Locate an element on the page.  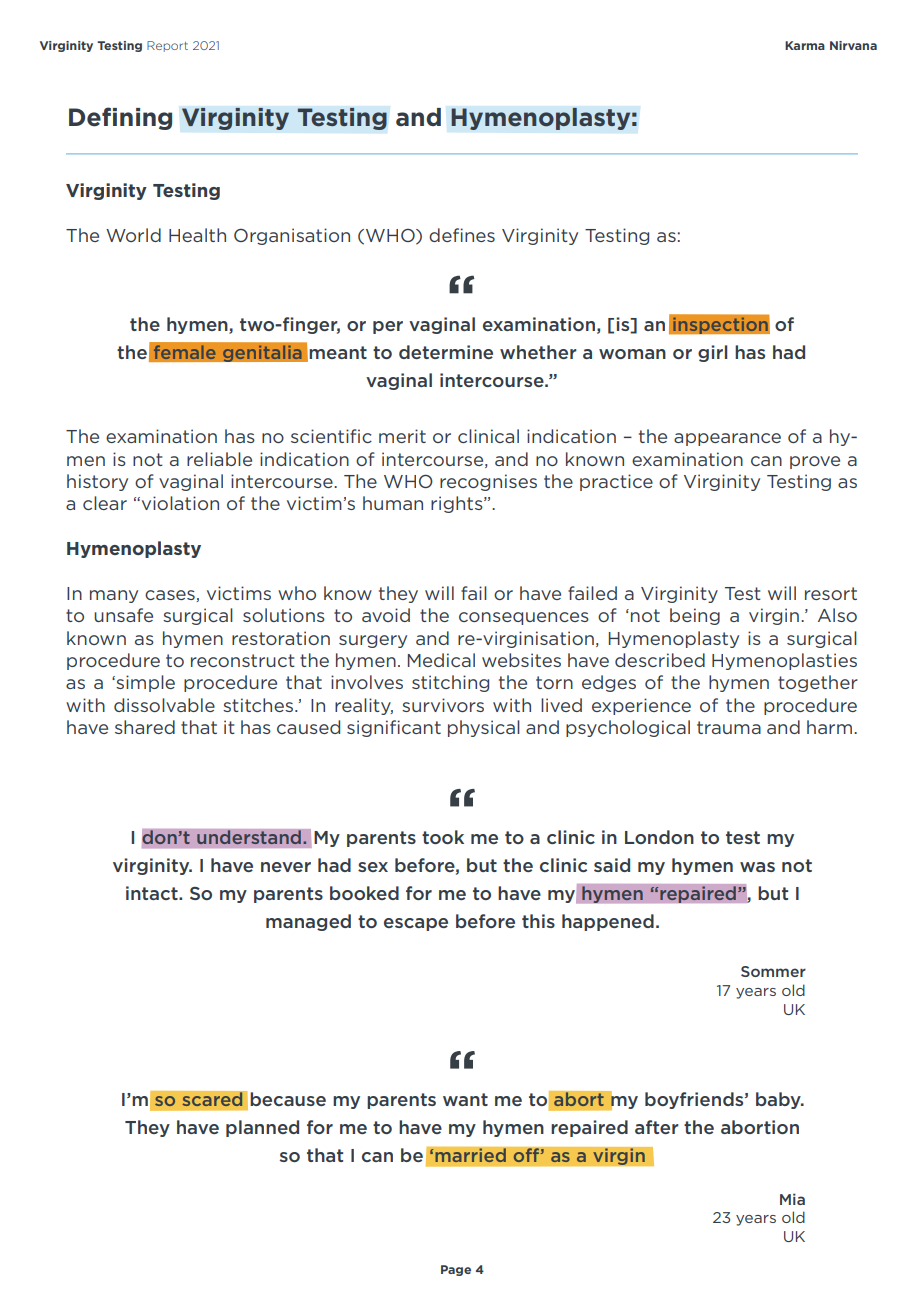
Report is located at coordinates (167, 46).
